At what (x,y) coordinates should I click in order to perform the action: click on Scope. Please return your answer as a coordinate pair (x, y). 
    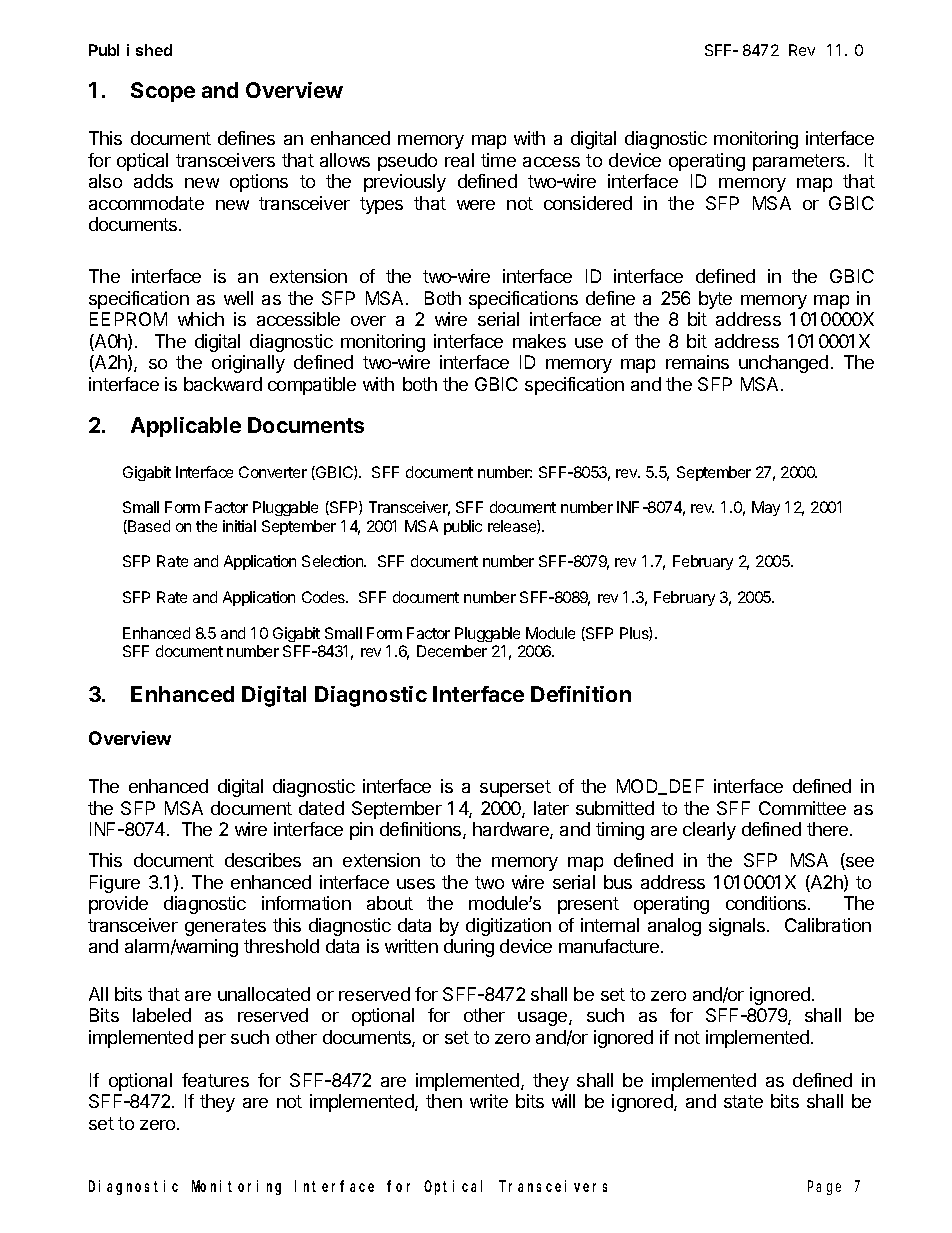
    Looking at the image, I should click on (163, 92).
